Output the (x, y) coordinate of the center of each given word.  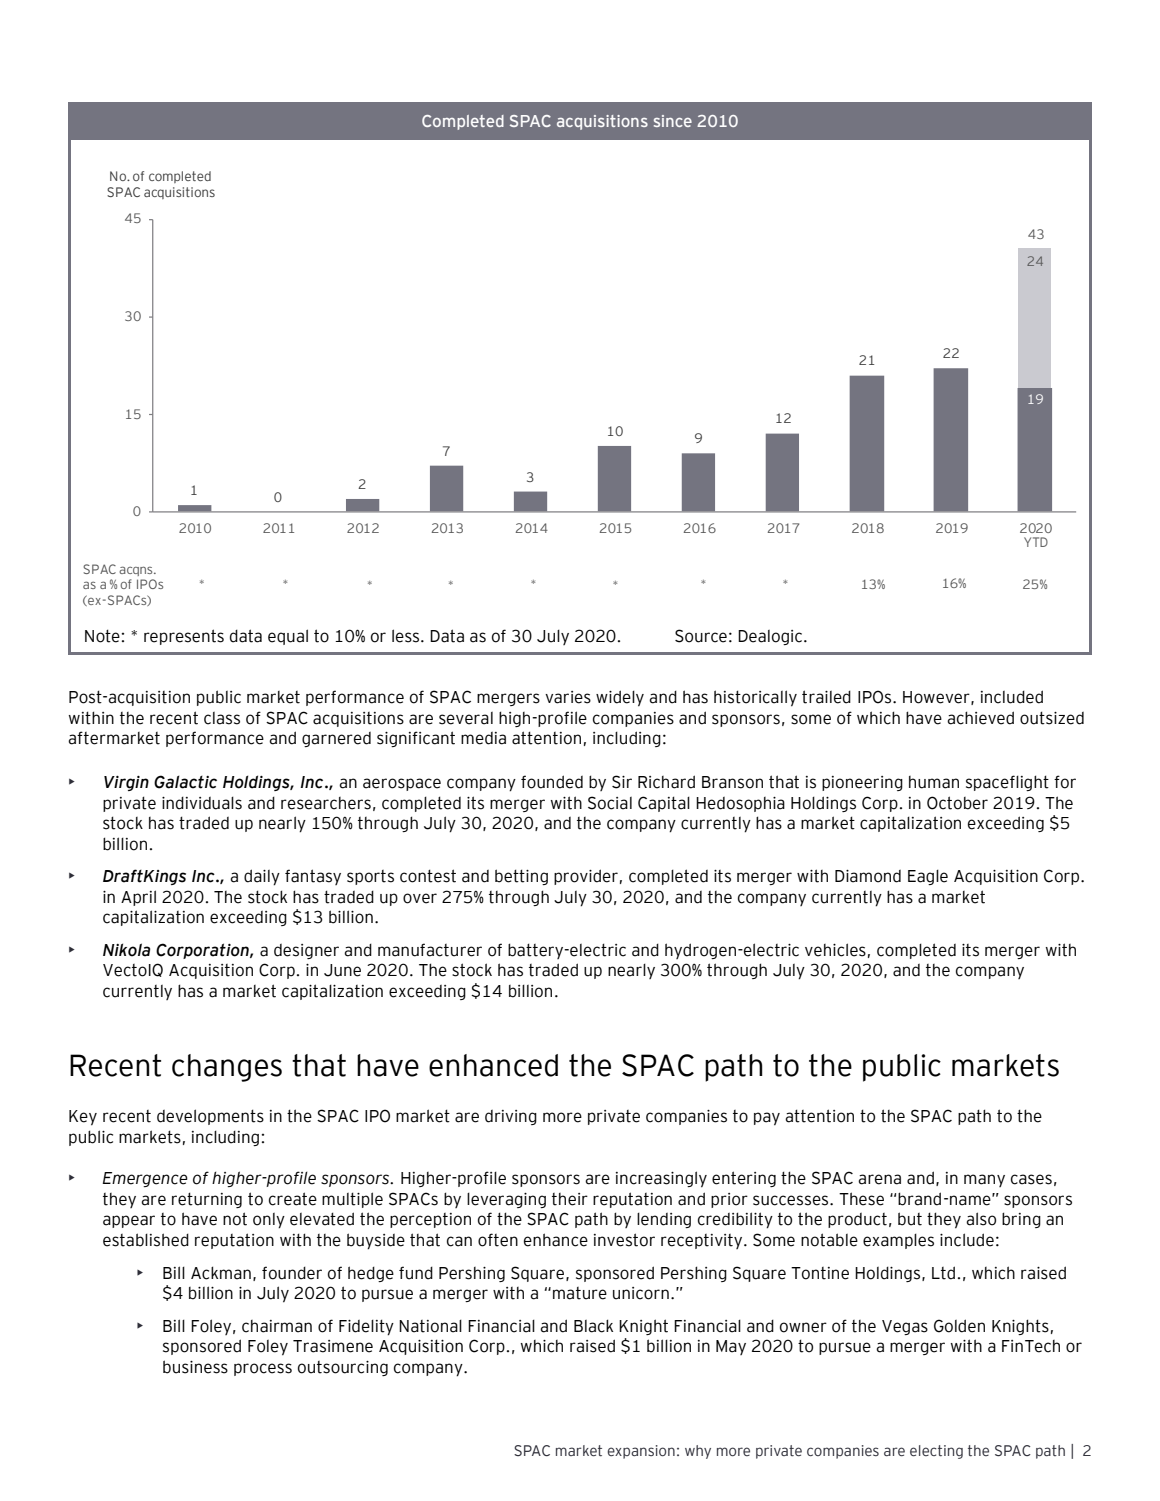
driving (511, 1117)
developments (210, 1117)
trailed (826, 697)
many (984, 1180)
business (195, 1367)
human (934, 782)
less (407, 636)
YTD (1036, 542)
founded (552, 782)
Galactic (185, 782)
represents (184, 637)
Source (701, 636)
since (673, 121)
